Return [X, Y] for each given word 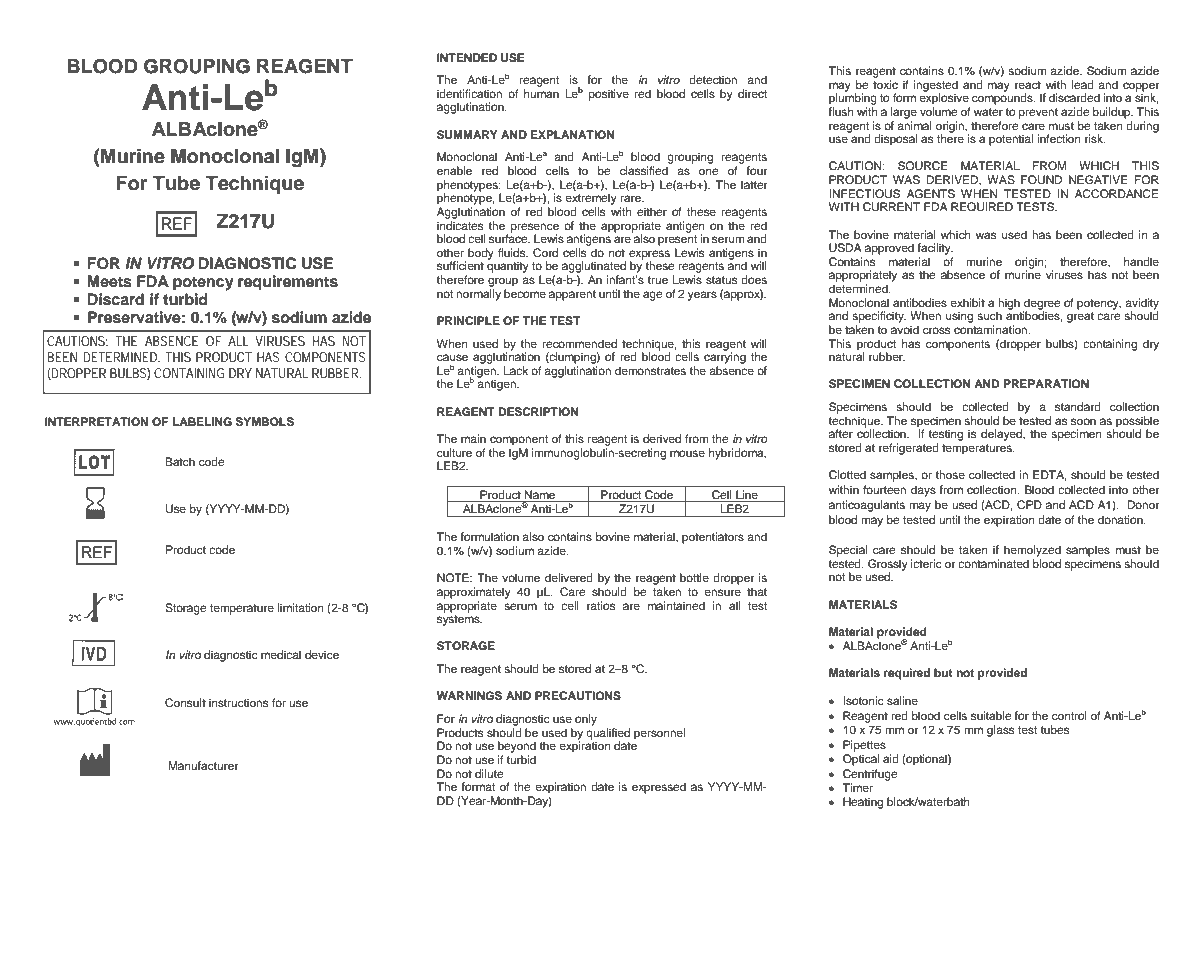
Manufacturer [203, 765]
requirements [288, 283]
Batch [180, 461]
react [1028, 85]
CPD [1029, 505]
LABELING [202, 422]
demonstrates [650, 370]
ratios [601, 605]
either [652, 211]
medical [281, 654]
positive [609, 95]
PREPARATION [1046, 384]
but [943, 672]
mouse [687, 453]
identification [469, 93]
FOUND [1041, 180]
